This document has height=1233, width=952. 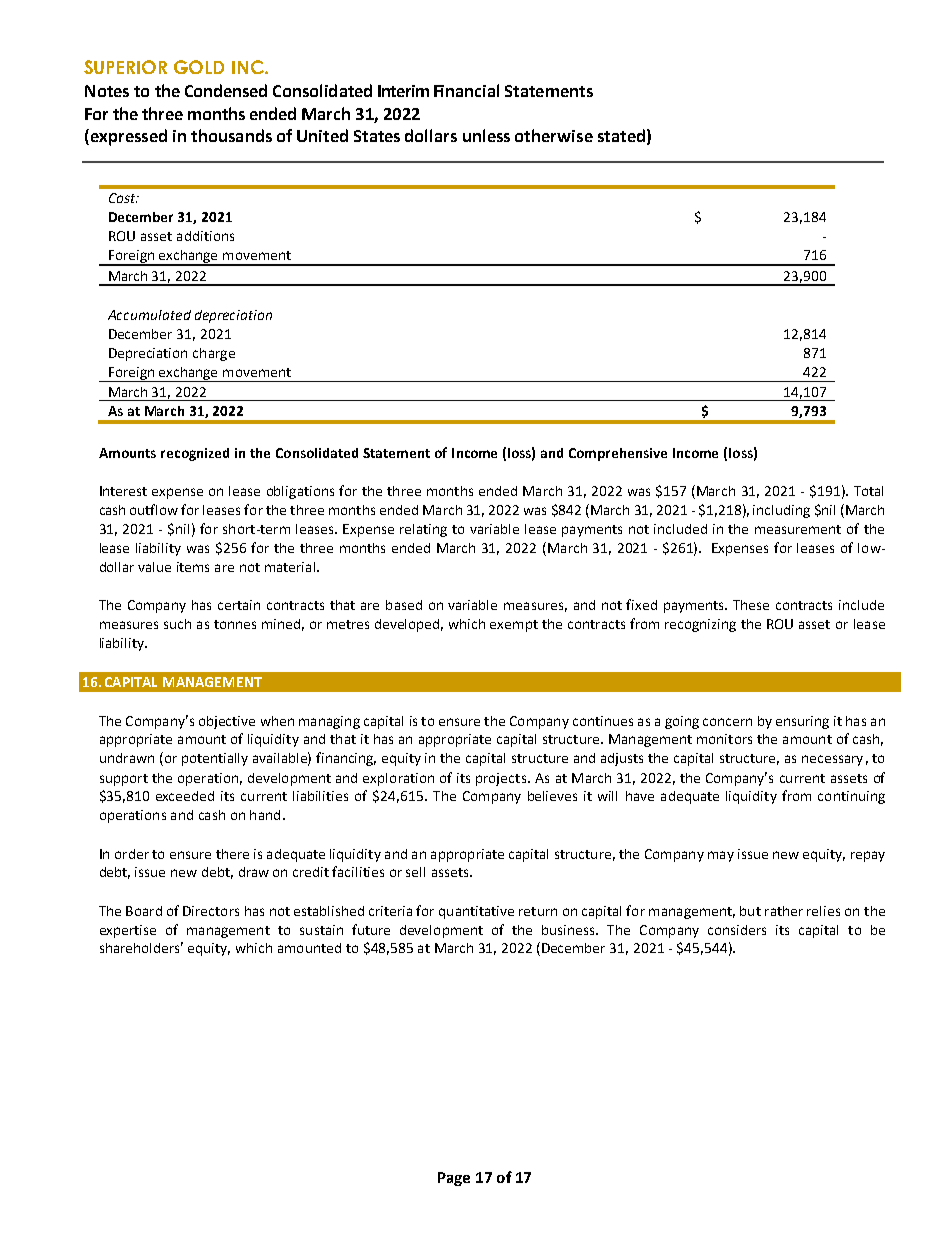 I want to click on Page, so click(x=454, y=1179).
